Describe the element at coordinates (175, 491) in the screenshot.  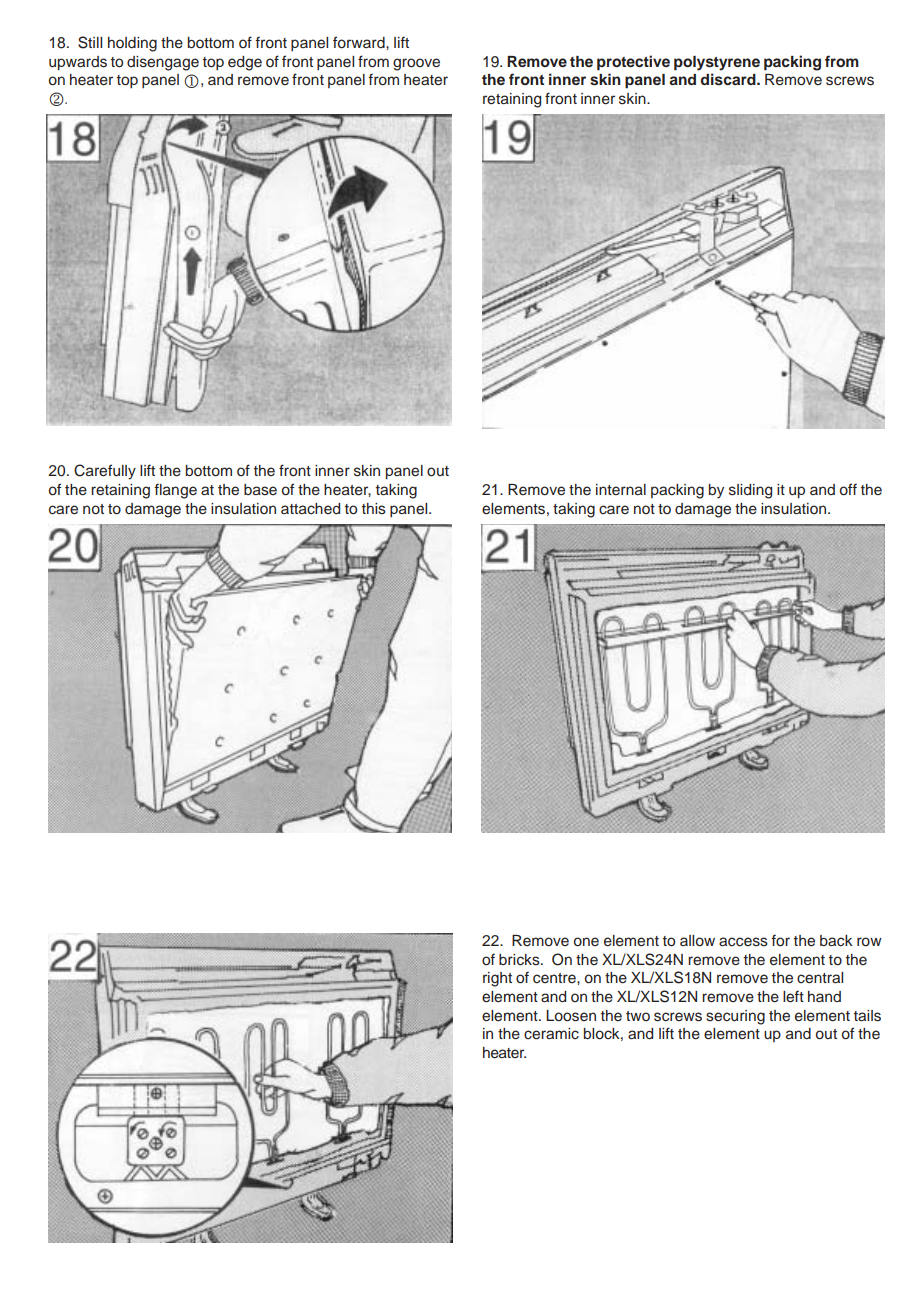
I see `flange` at that location.
